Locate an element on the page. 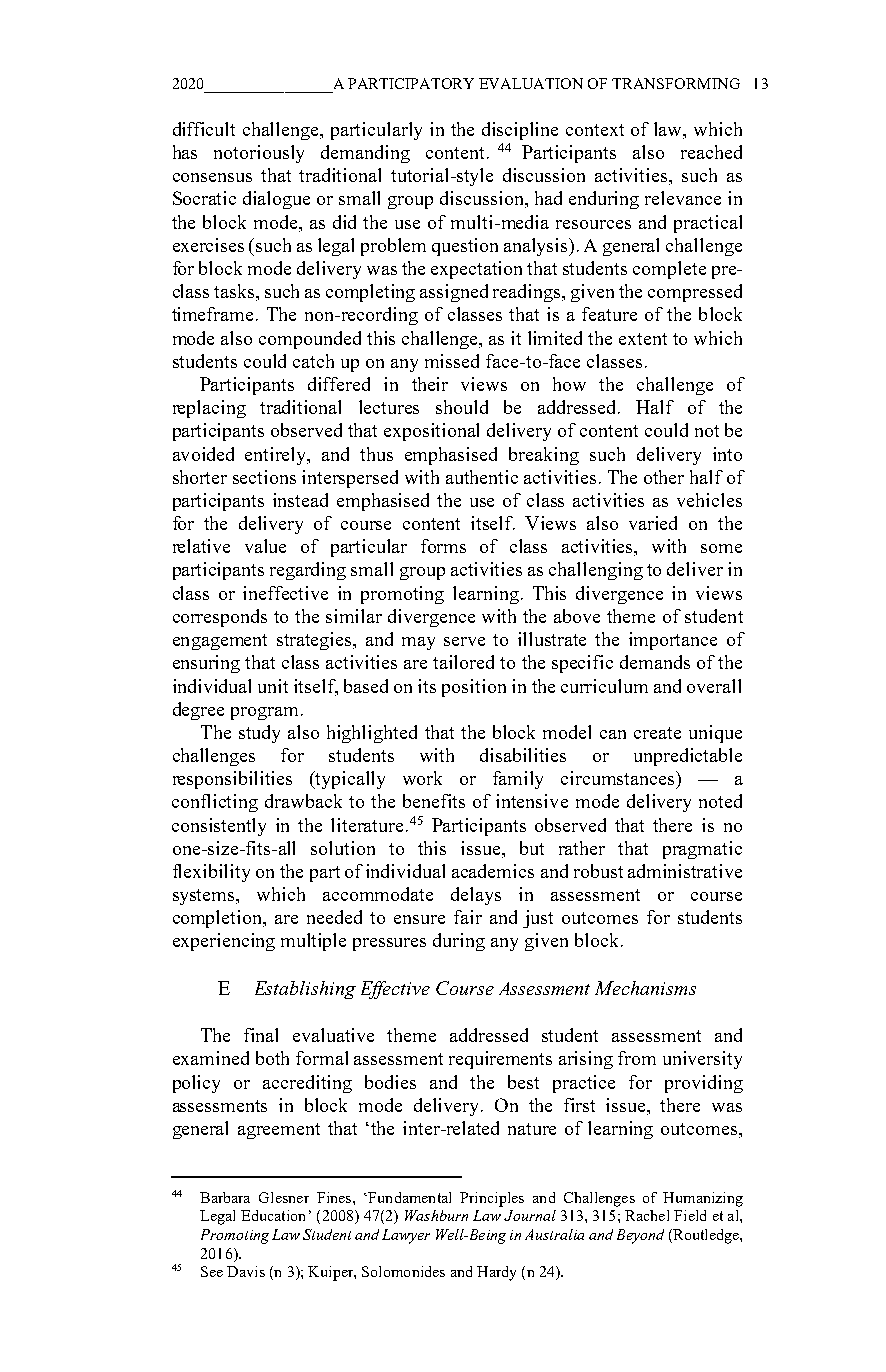 This document has height=1372, width=886. Education is located at coordinates (273, 1215).
